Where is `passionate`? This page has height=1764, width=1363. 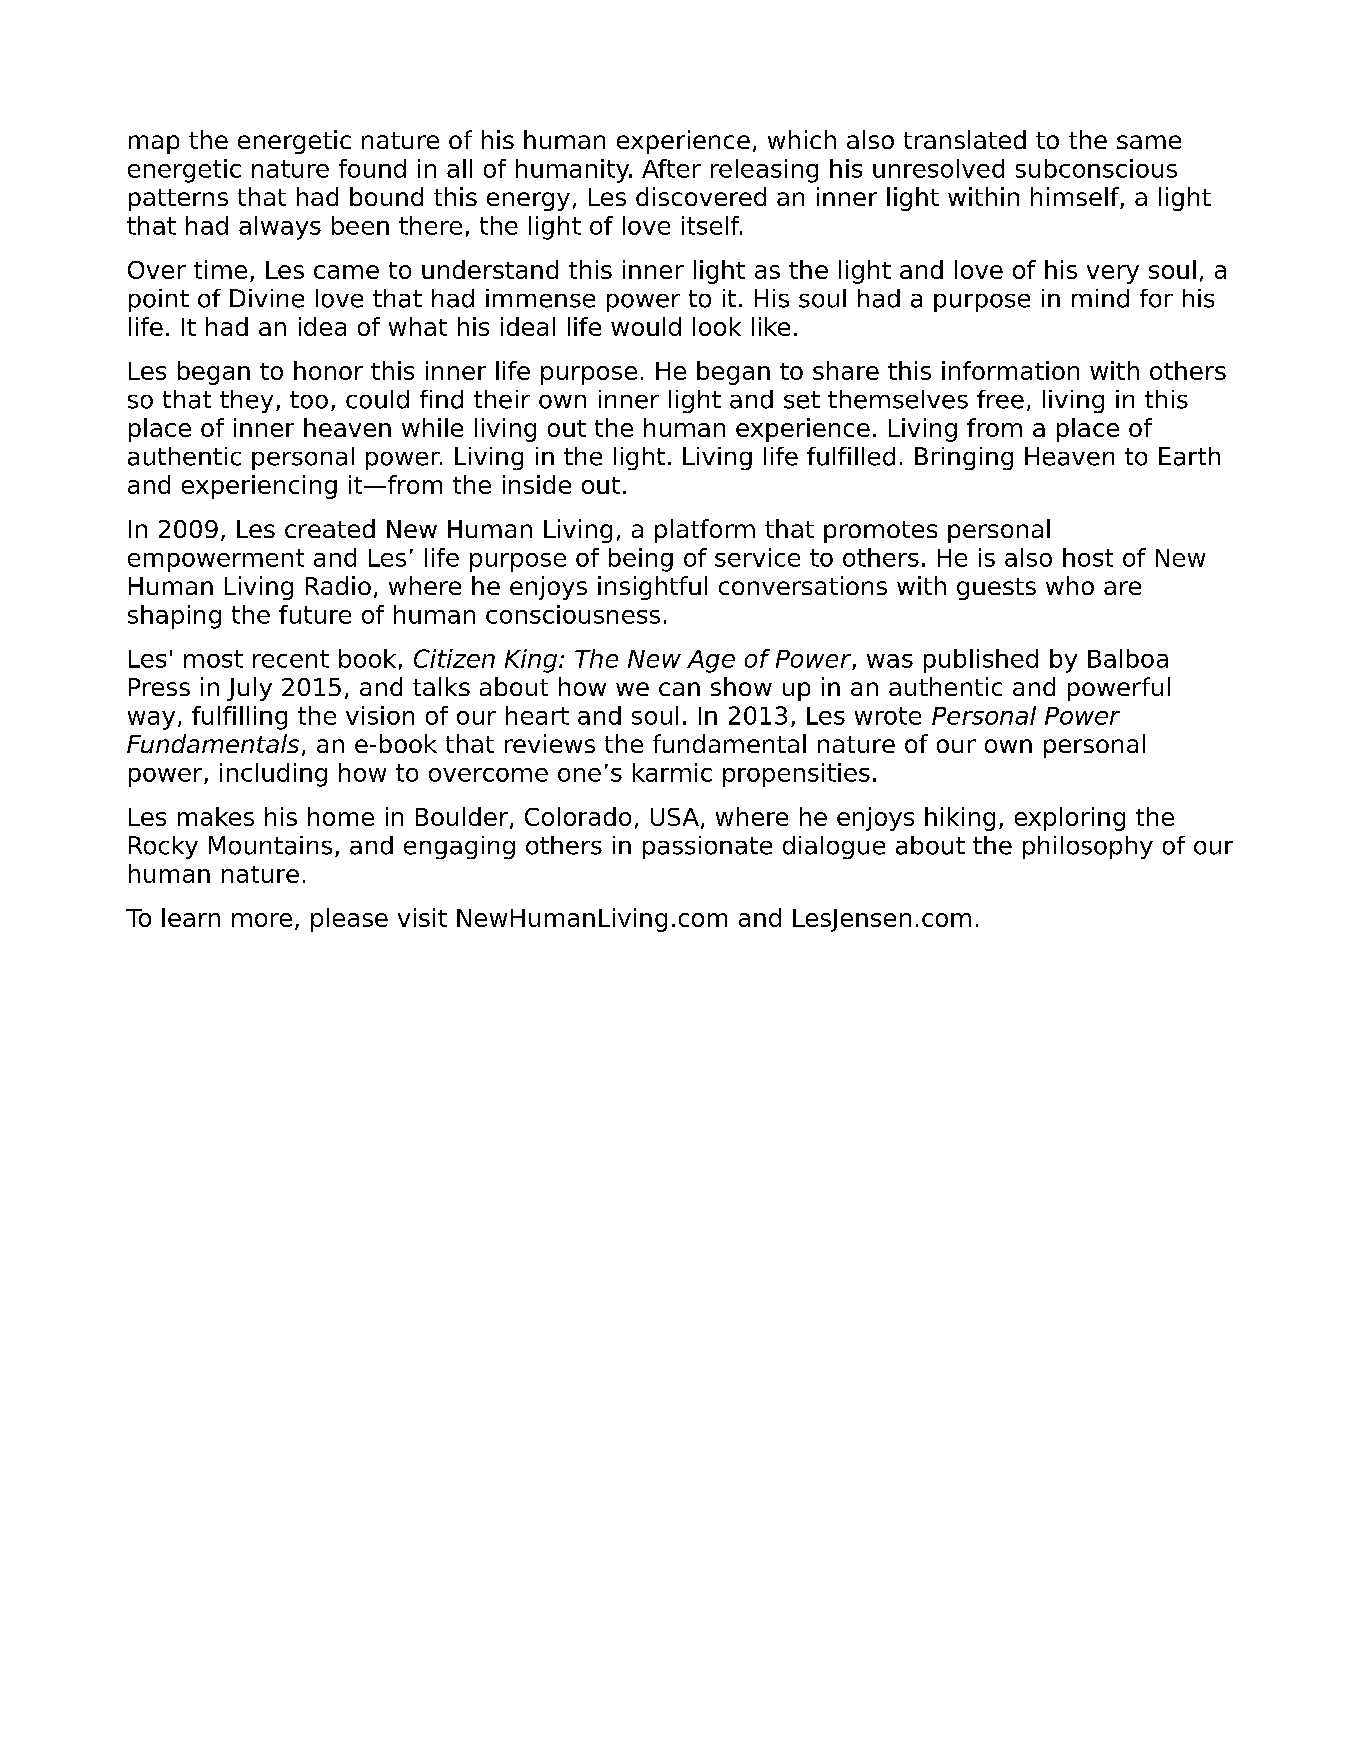 passionate is located at coordinates (707, 847).
